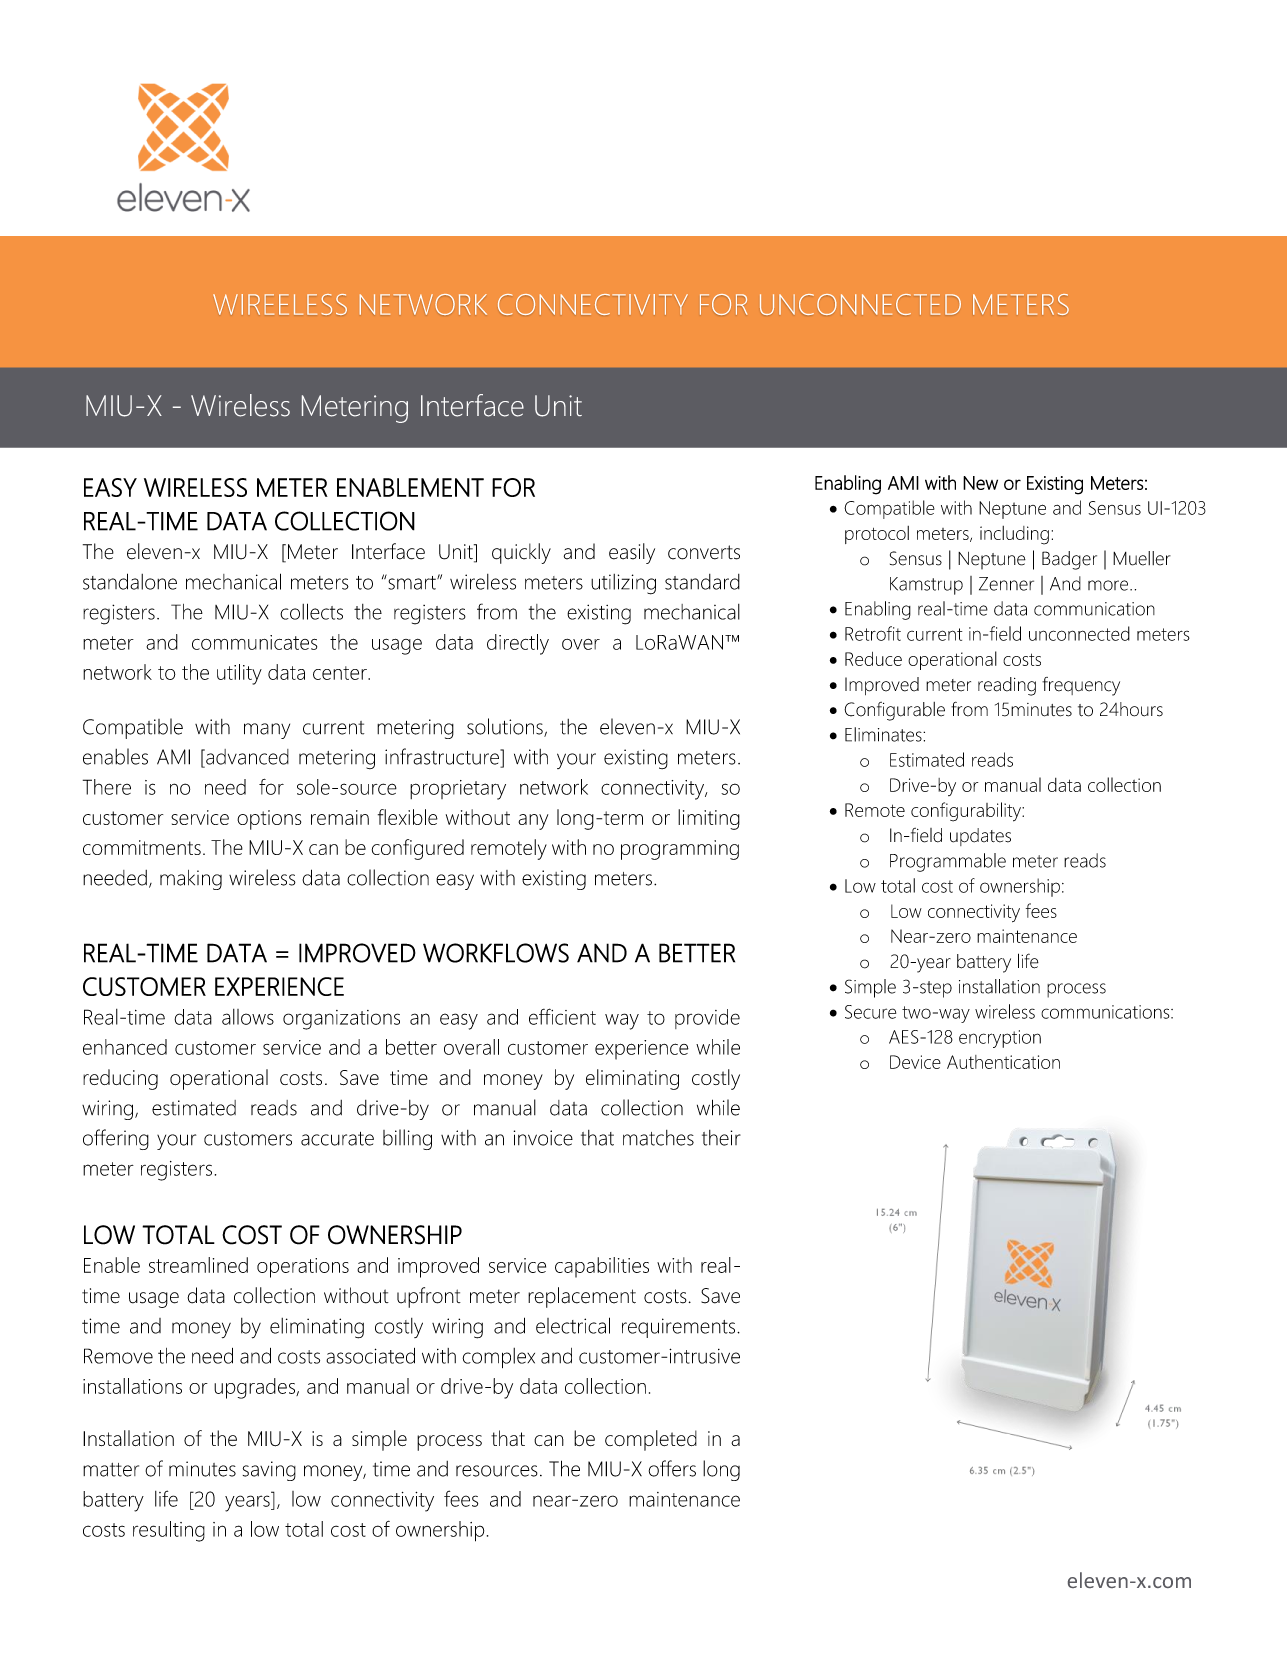  What do you see at coordinates (562, 1016) in the screenshot?
I see `efficient` at bounding box center [562, 1016].
